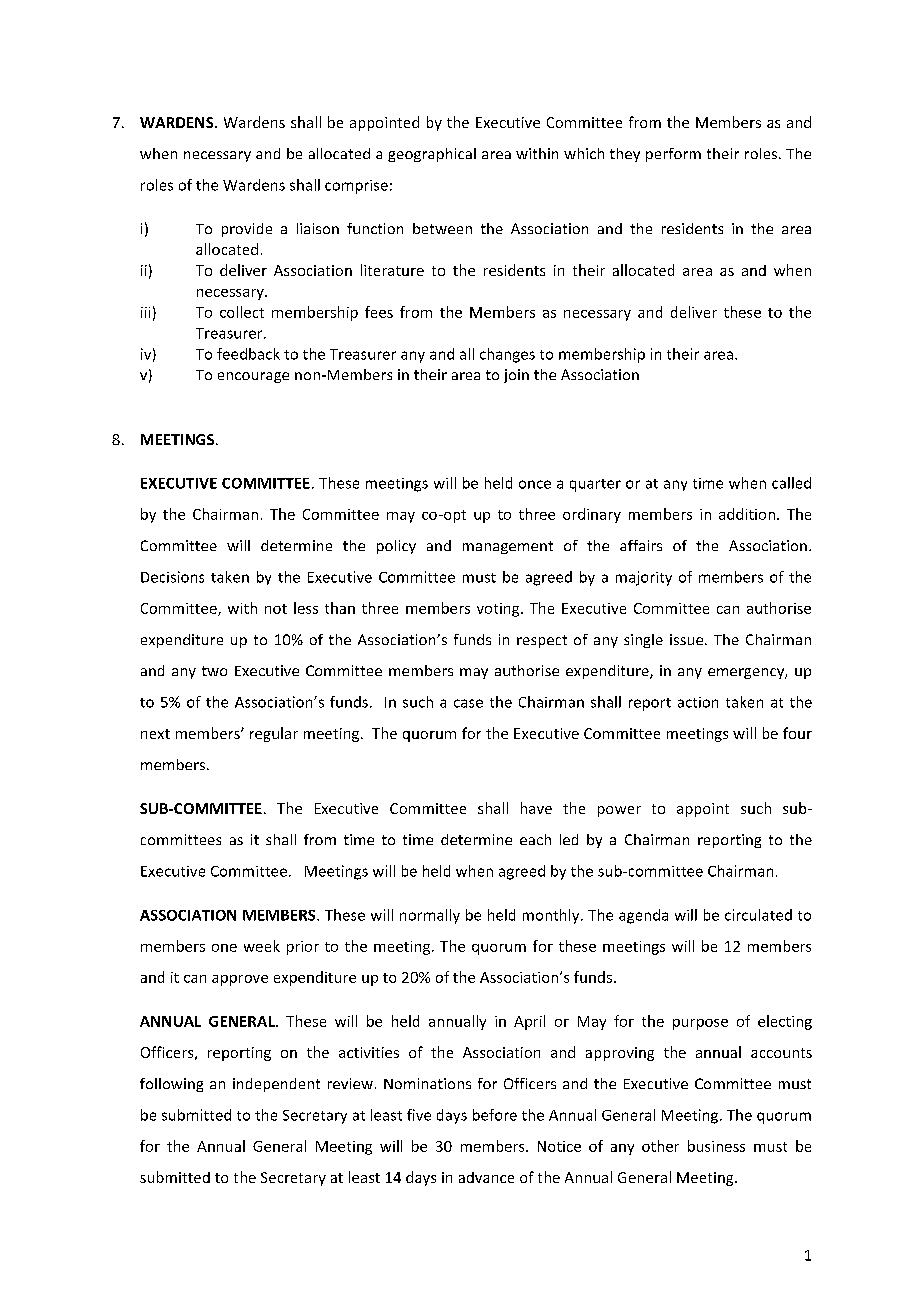 Image resolution: width=924 pixels, height=1308 pixels. Describe the element at coordinates (253, 377) in the screenshot. I see `encourage` at that location.
